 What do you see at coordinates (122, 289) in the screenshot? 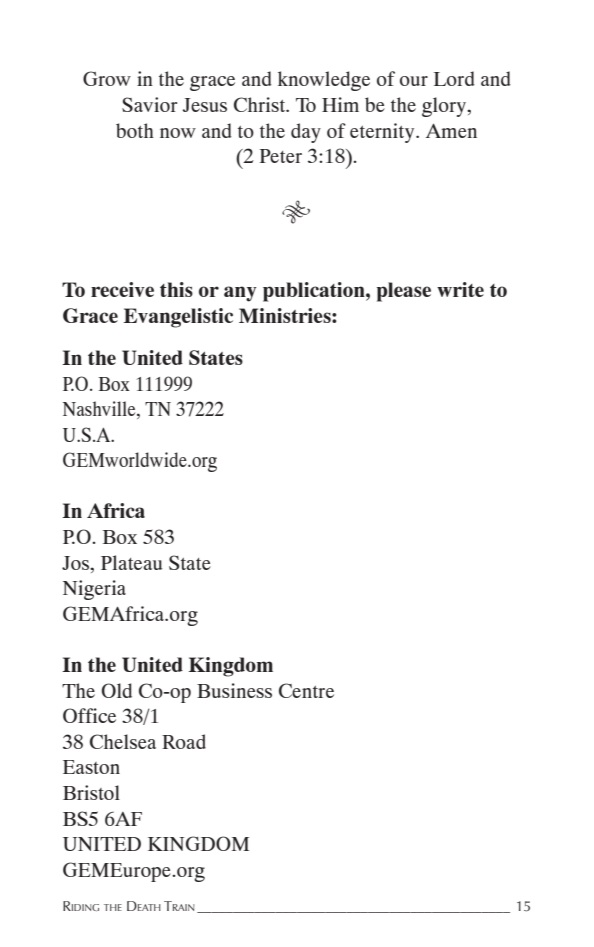
I see `receive` at bounding box center [122, 289].
